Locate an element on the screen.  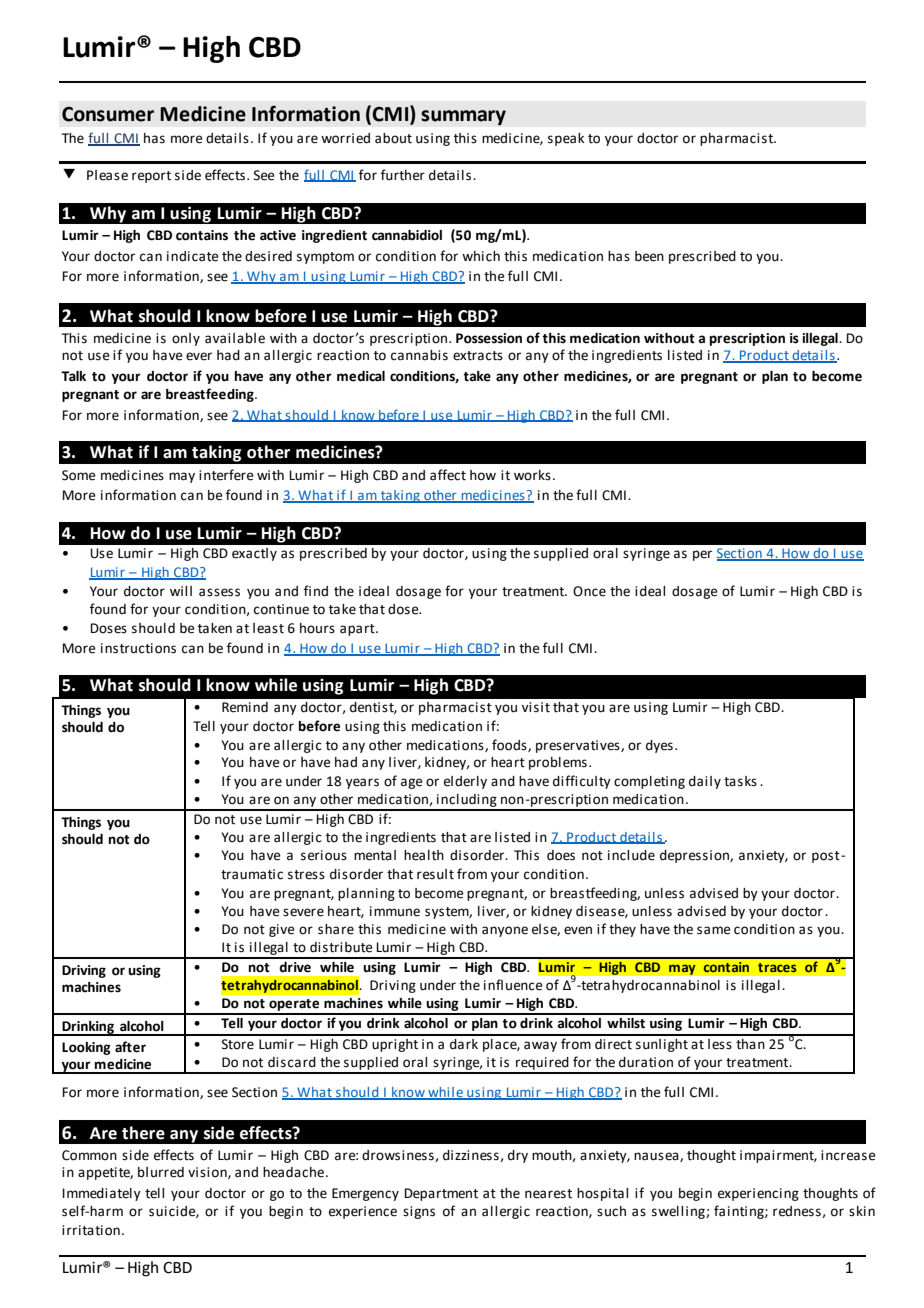
experiencing is located at coordinates (758, 1194).
